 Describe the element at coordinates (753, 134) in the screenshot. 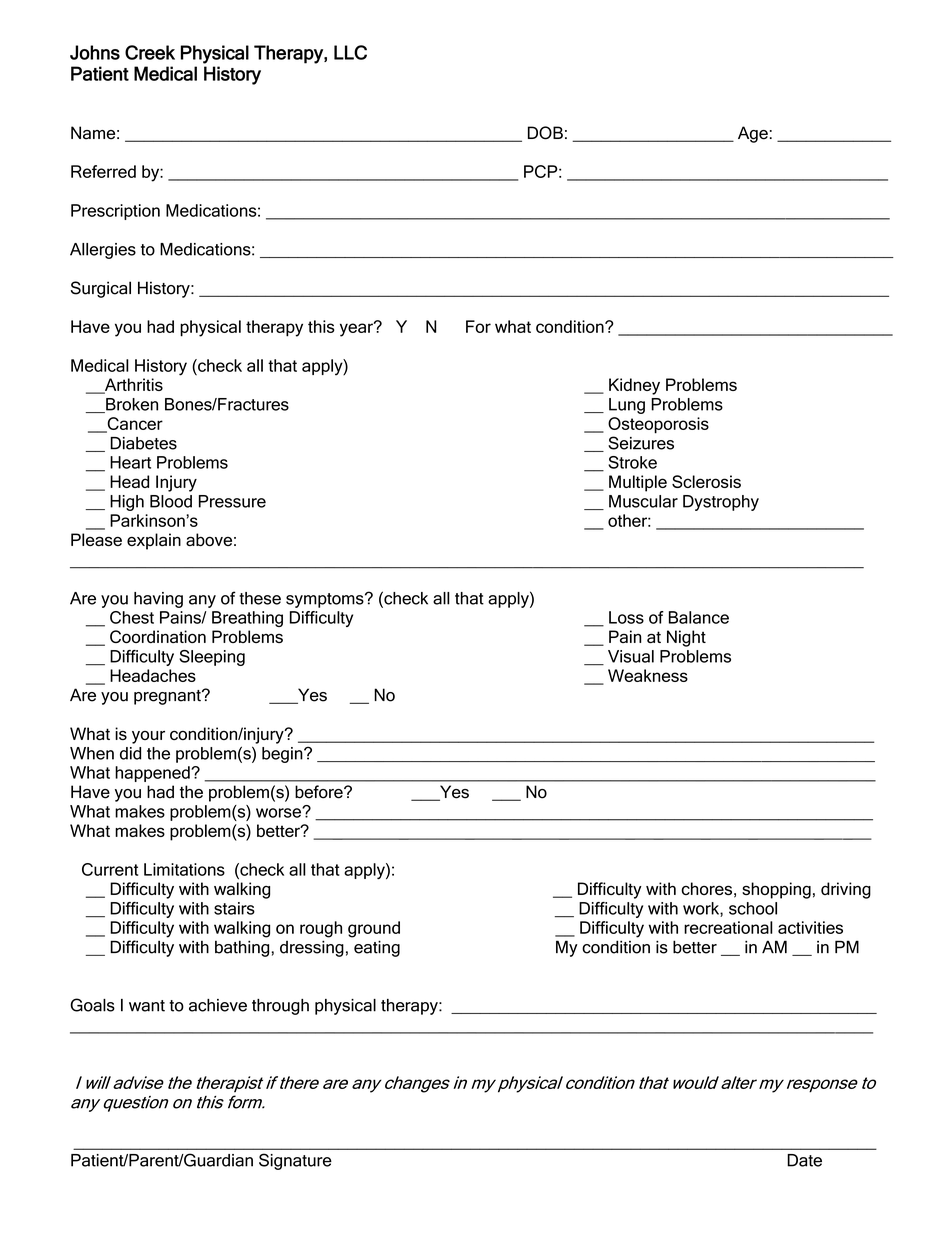

I see `Age` at that location.
